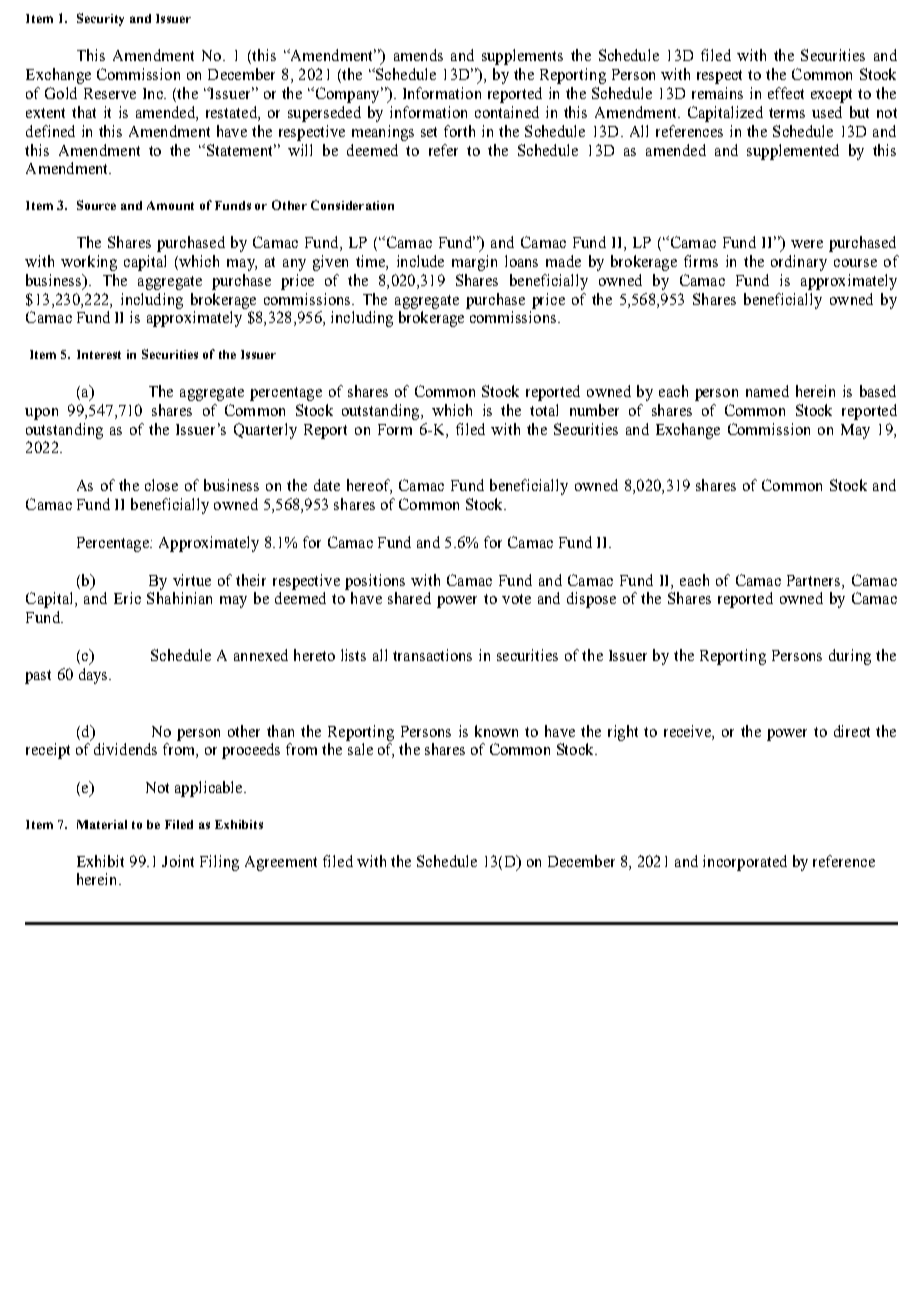 The image size is (924, 1308). I want to click on transactions, so click(432, 655).
